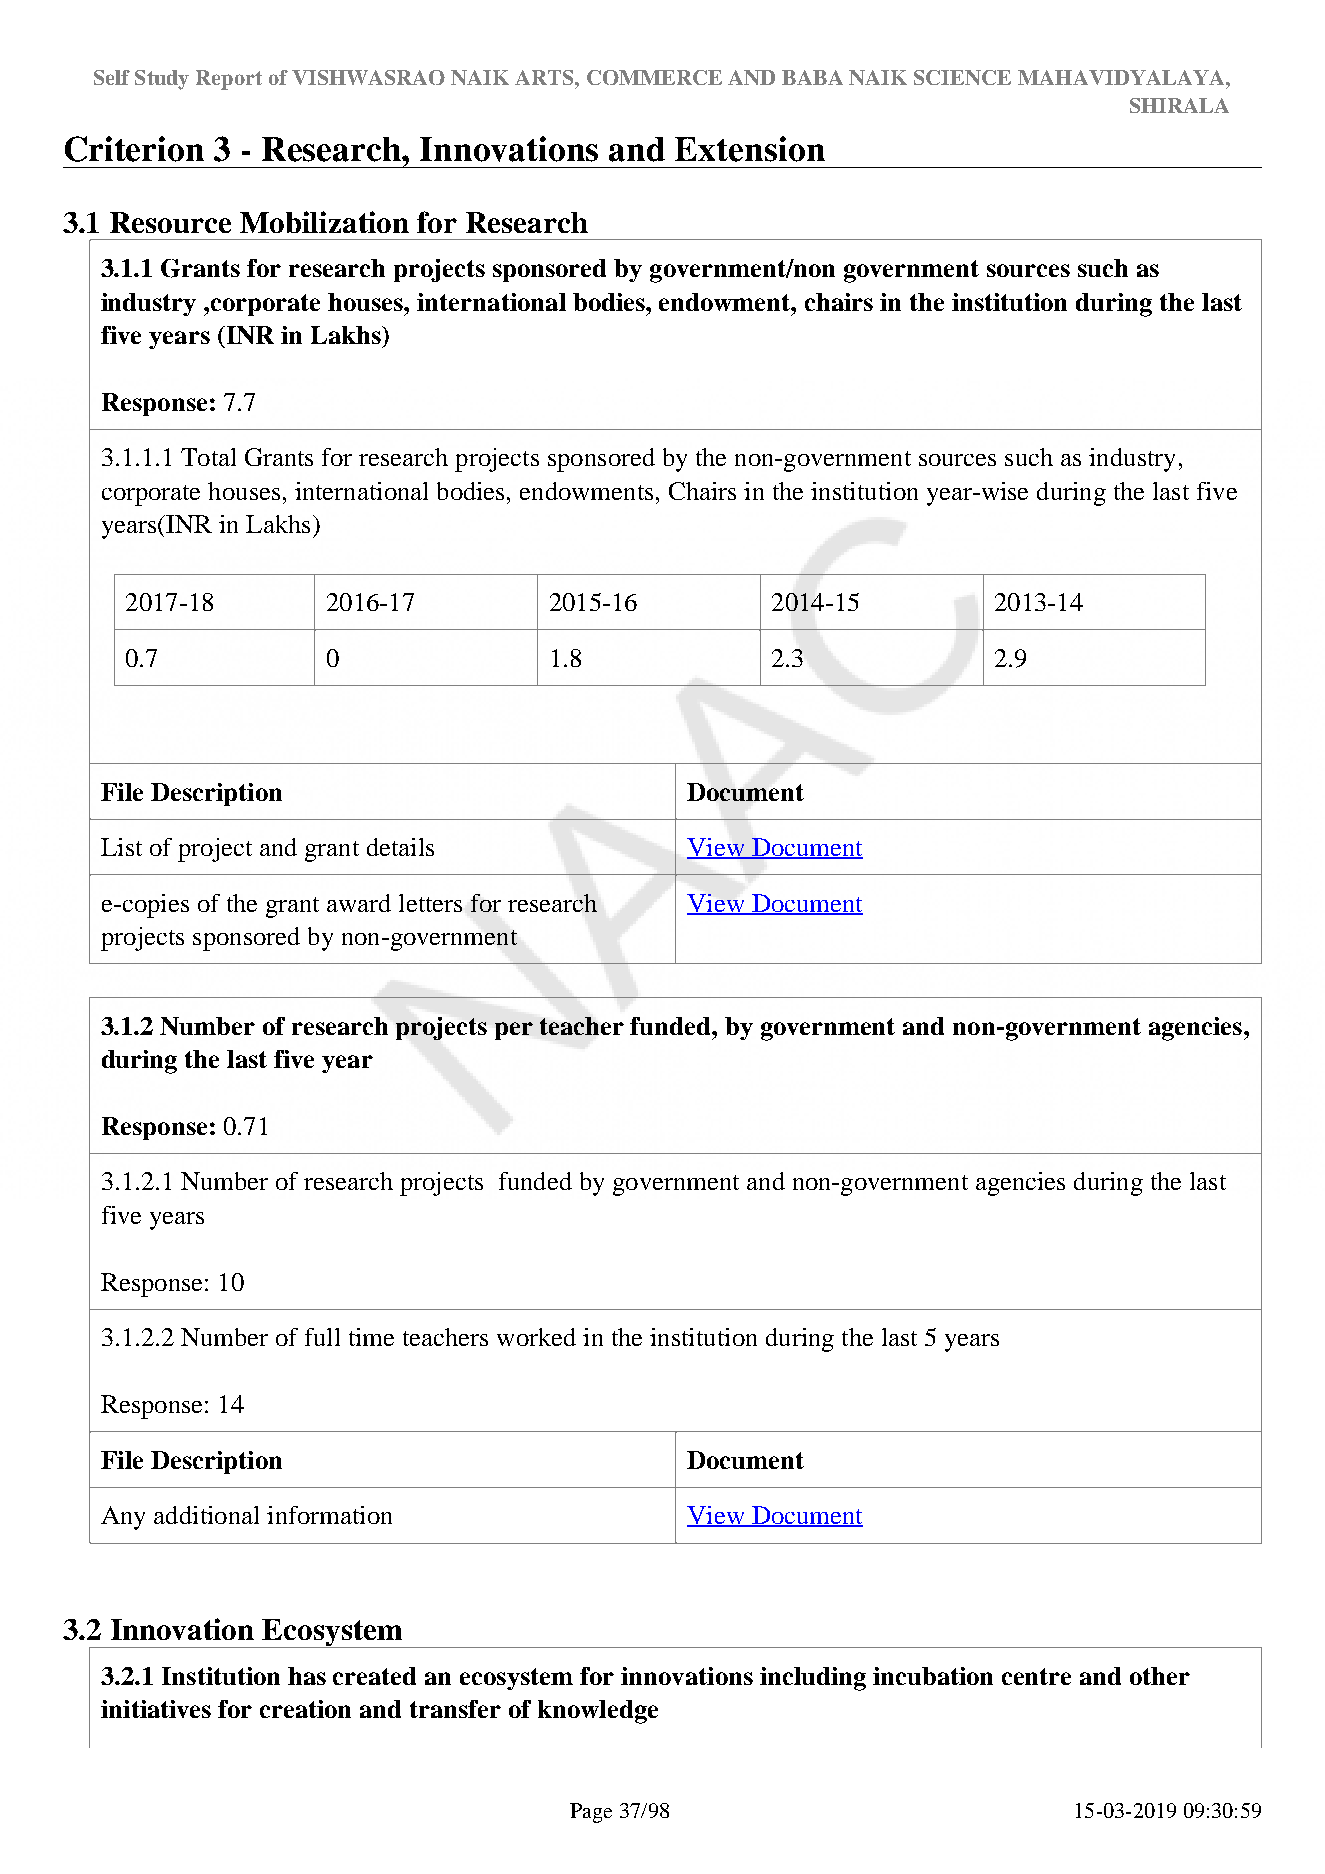  I want to click on letters, so click(430, 903).
